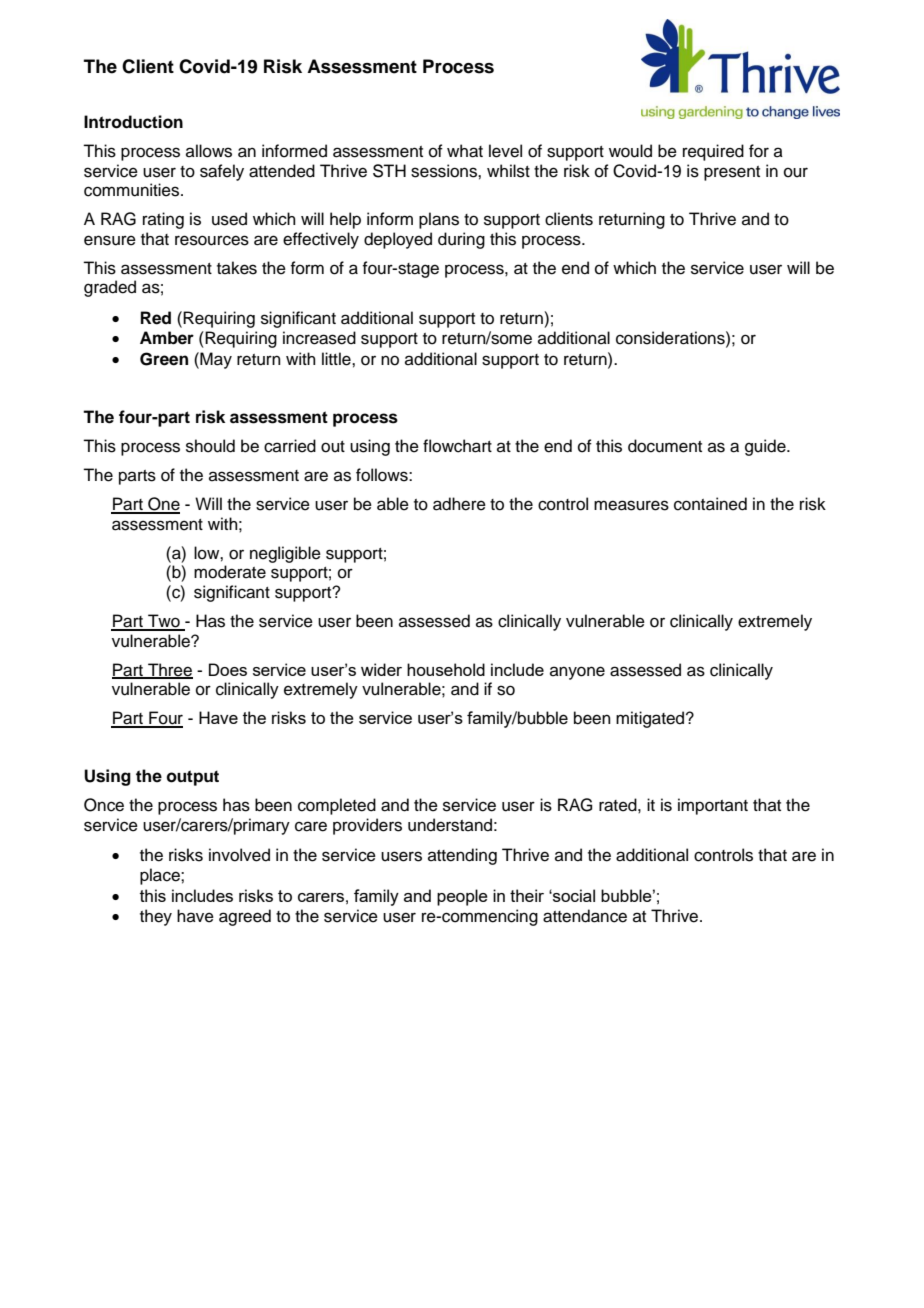  I want to click on mitigated, so click(651, 719).
